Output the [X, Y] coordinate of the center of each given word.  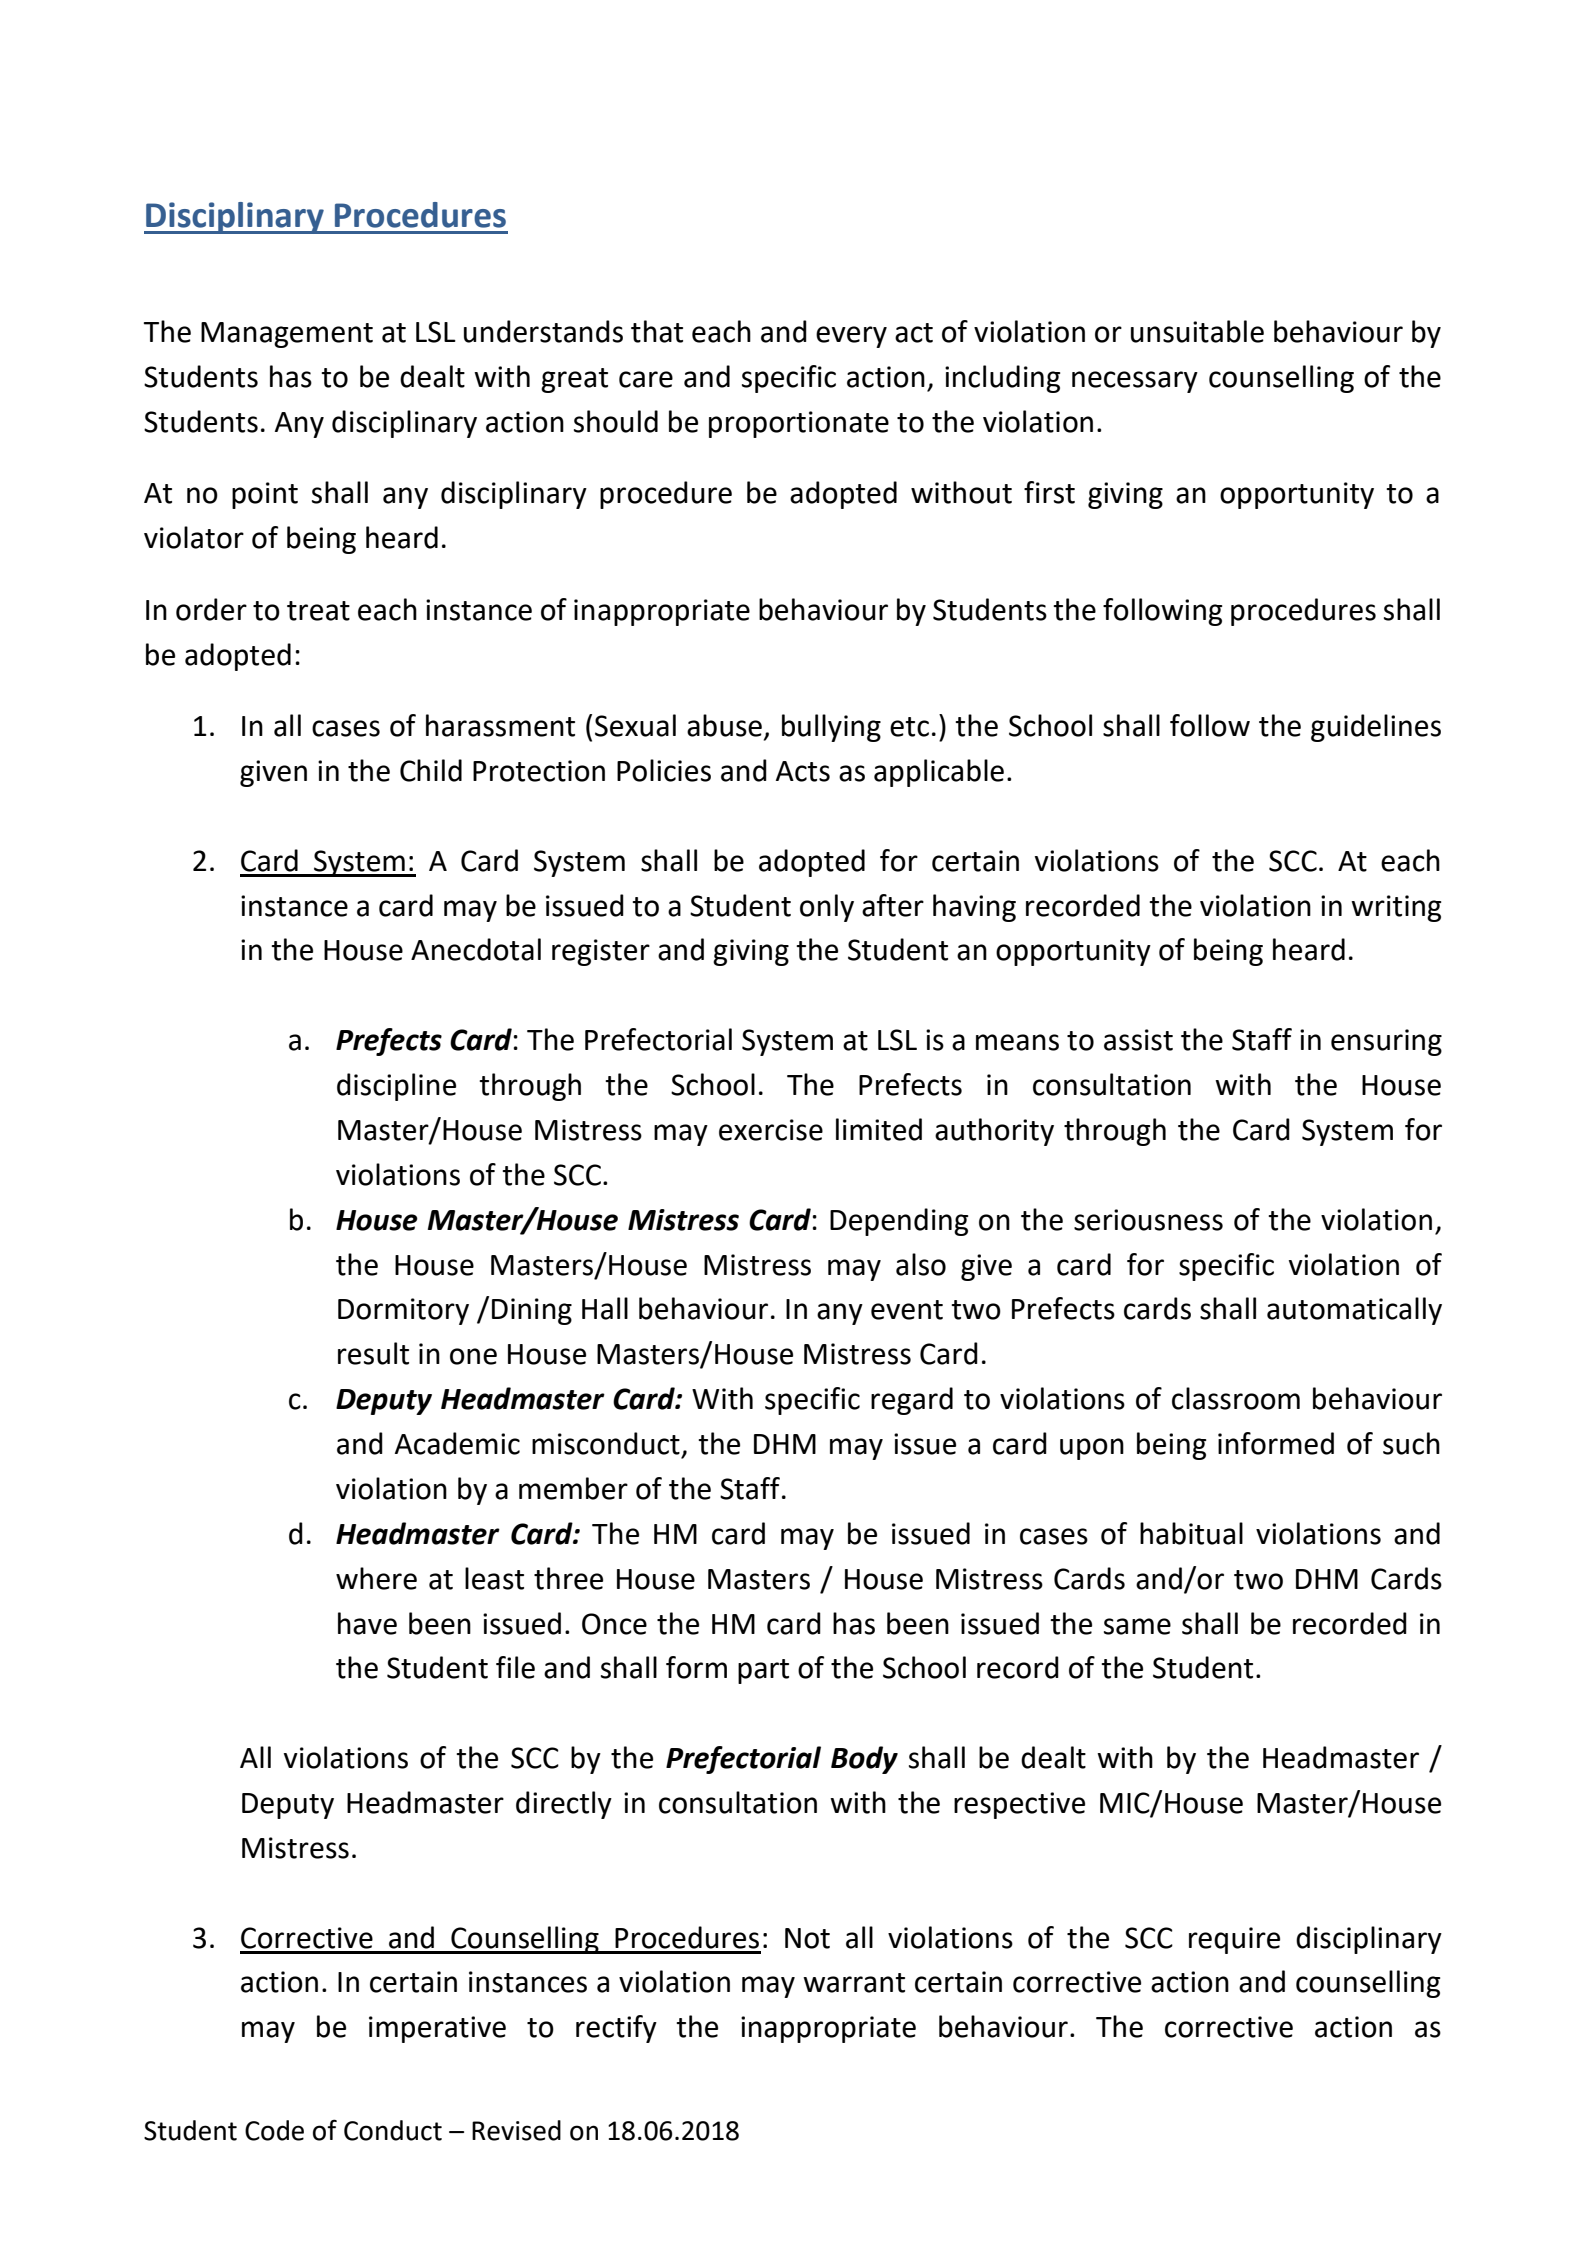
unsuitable [1197, 331]
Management [287, 335]
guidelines [1376, 728]
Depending [899, 1222]
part [763, 1671]
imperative [437, 2029]
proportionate [799, 424]
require [1234, 1940]
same [1137, 1626]
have [367, 1623]
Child [431, 770]
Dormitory [403, 1311]
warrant [854, 1983]
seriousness [1148, 1220]
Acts [803, 771]
